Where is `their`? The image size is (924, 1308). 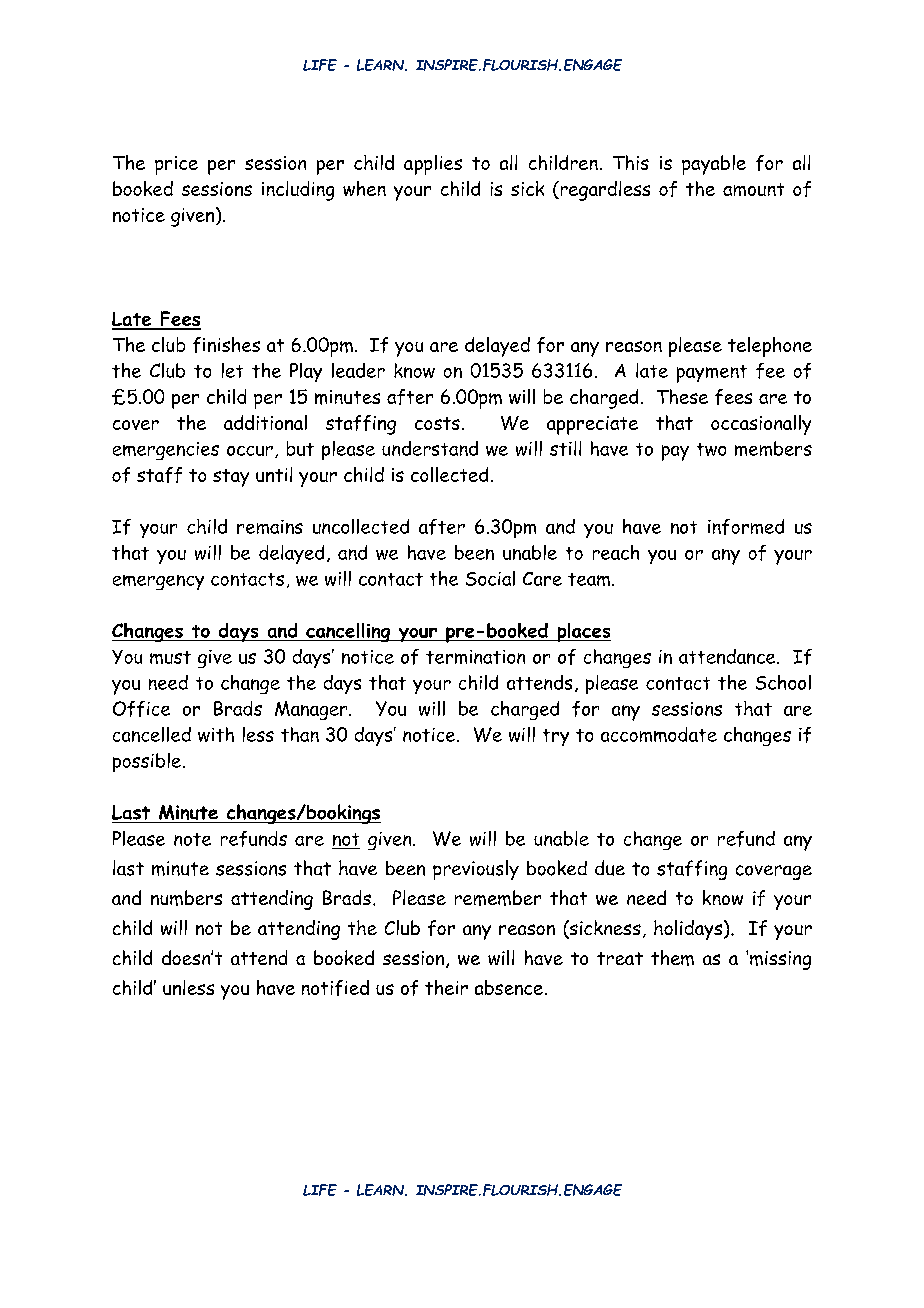 their is located at coordinates (446, 987).
